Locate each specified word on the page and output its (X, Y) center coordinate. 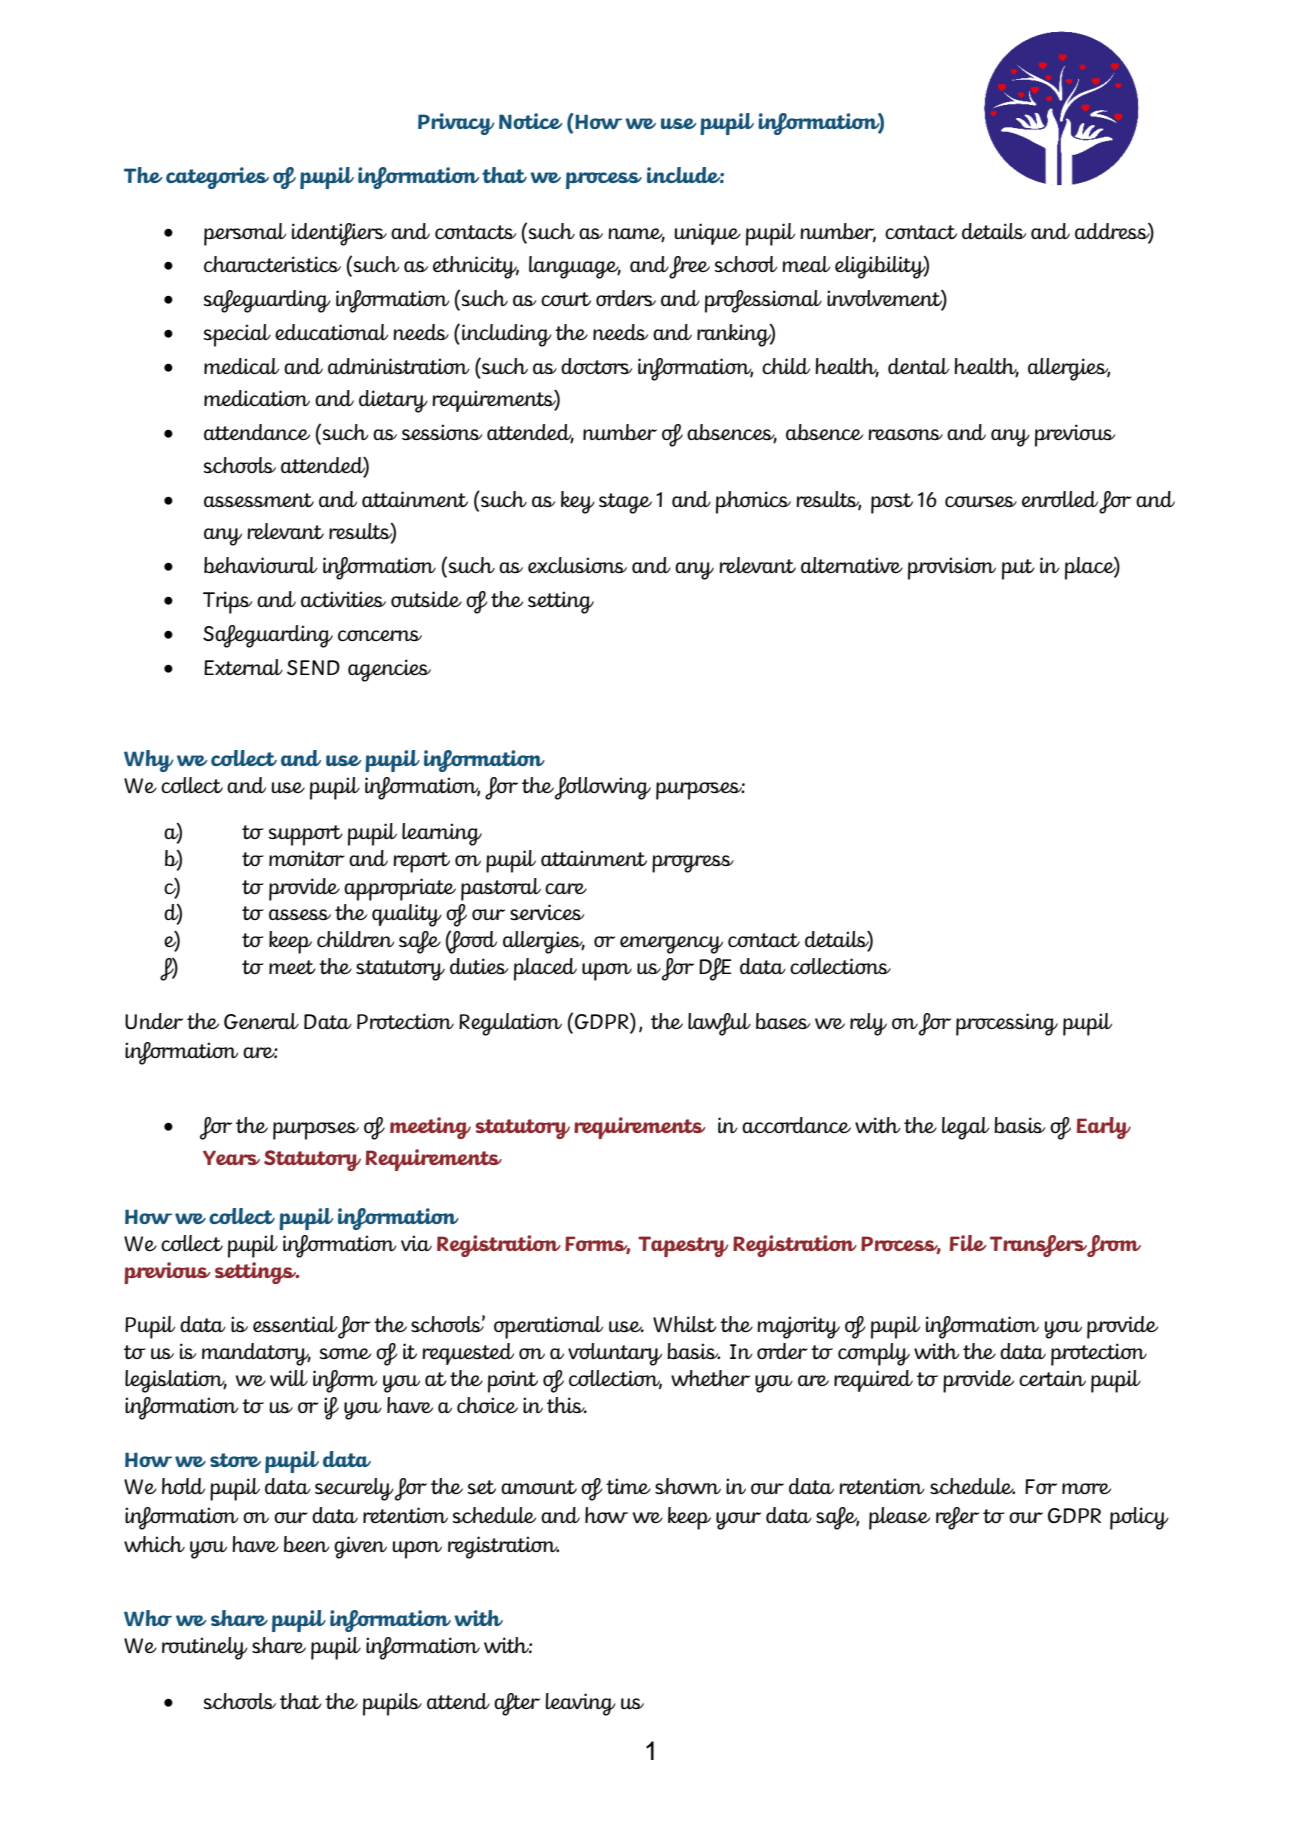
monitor (307, 858)
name (636, 234)
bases (783, 1021)
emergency (671, 945)
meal (806, 264)
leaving (580, 1704)
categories (217, 178)
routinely (205, 1648)
